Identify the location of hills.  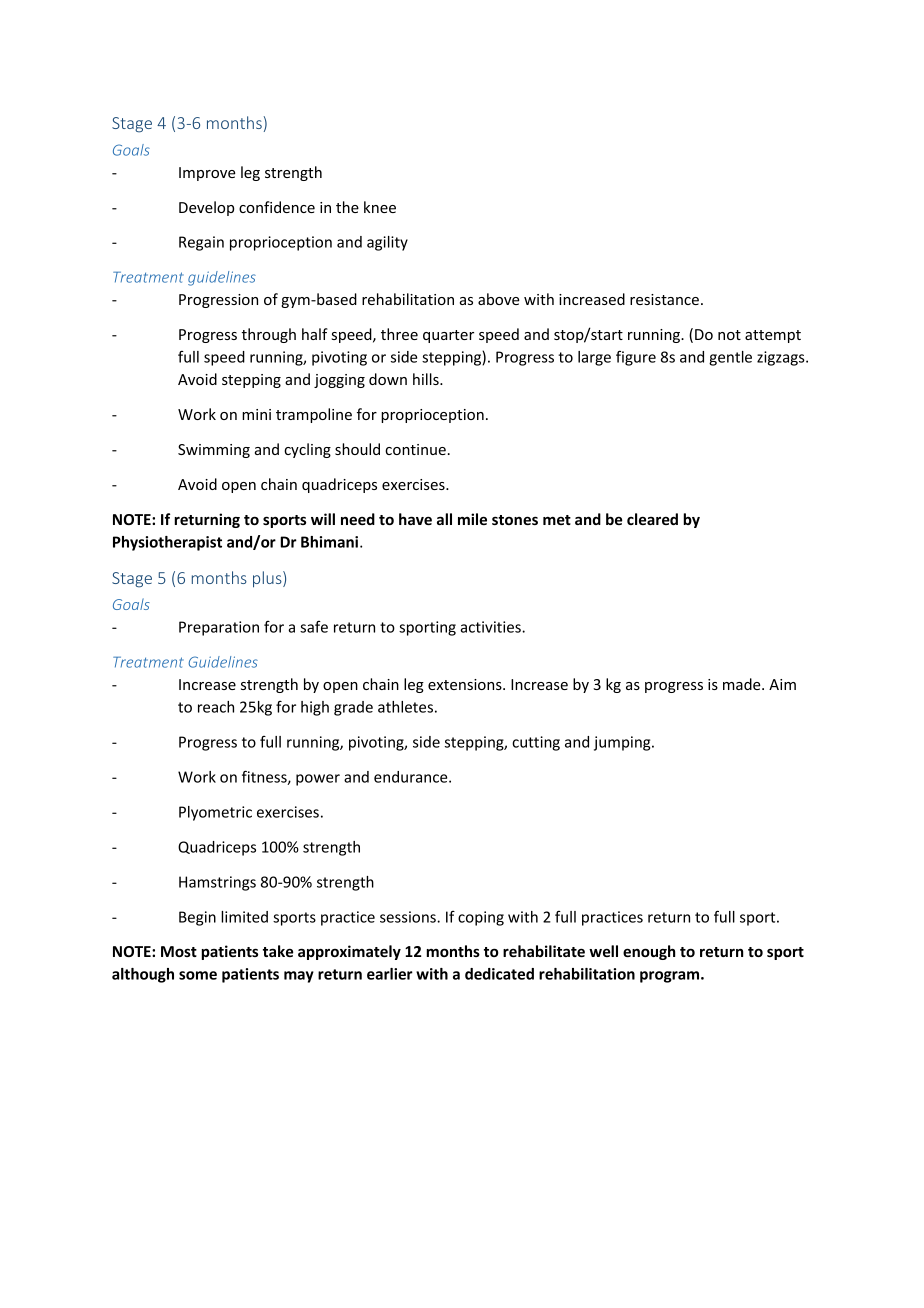
(427, 379).
